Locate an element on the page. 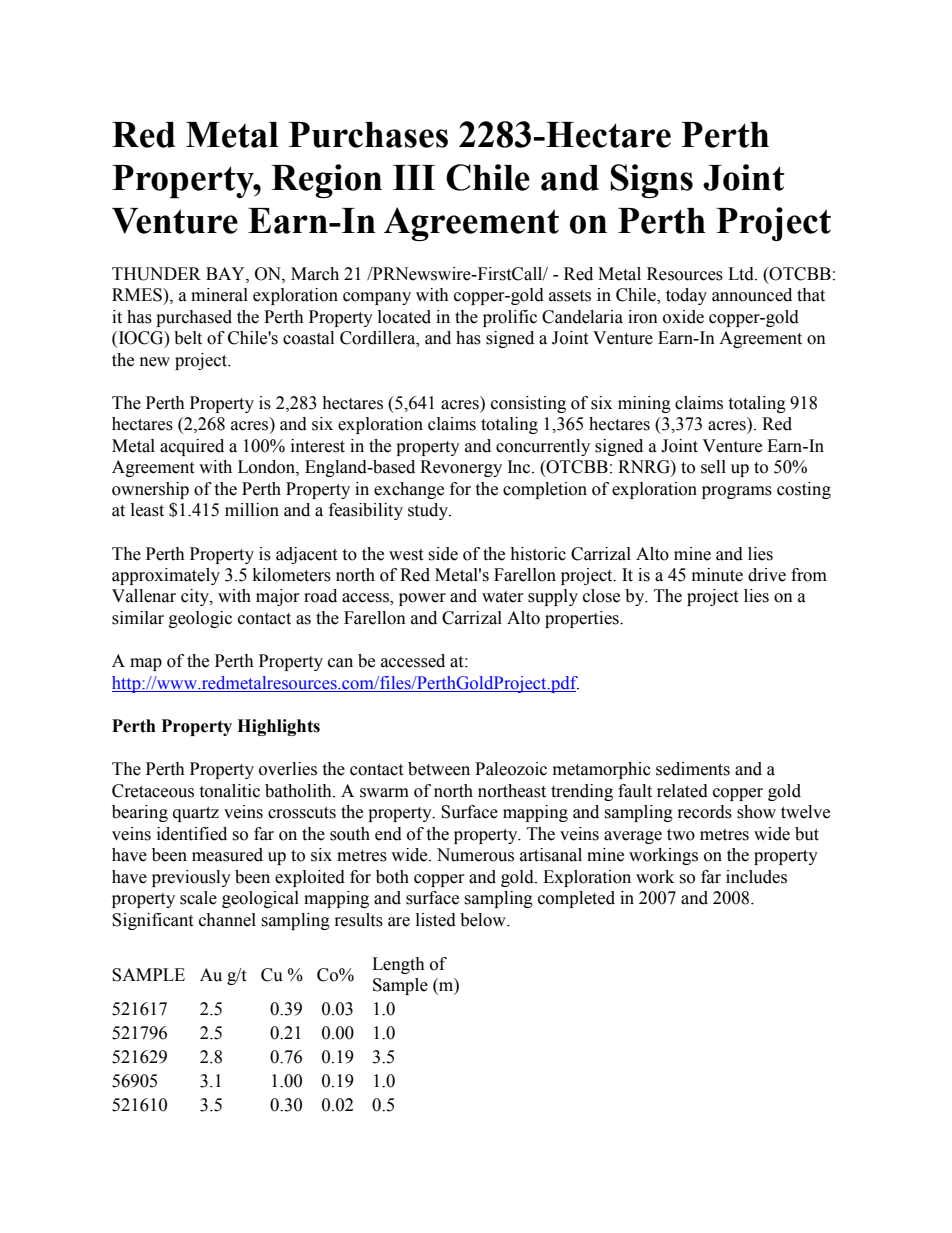 The image size is (952, 1233). includes is located at coordinates (756, 877).
